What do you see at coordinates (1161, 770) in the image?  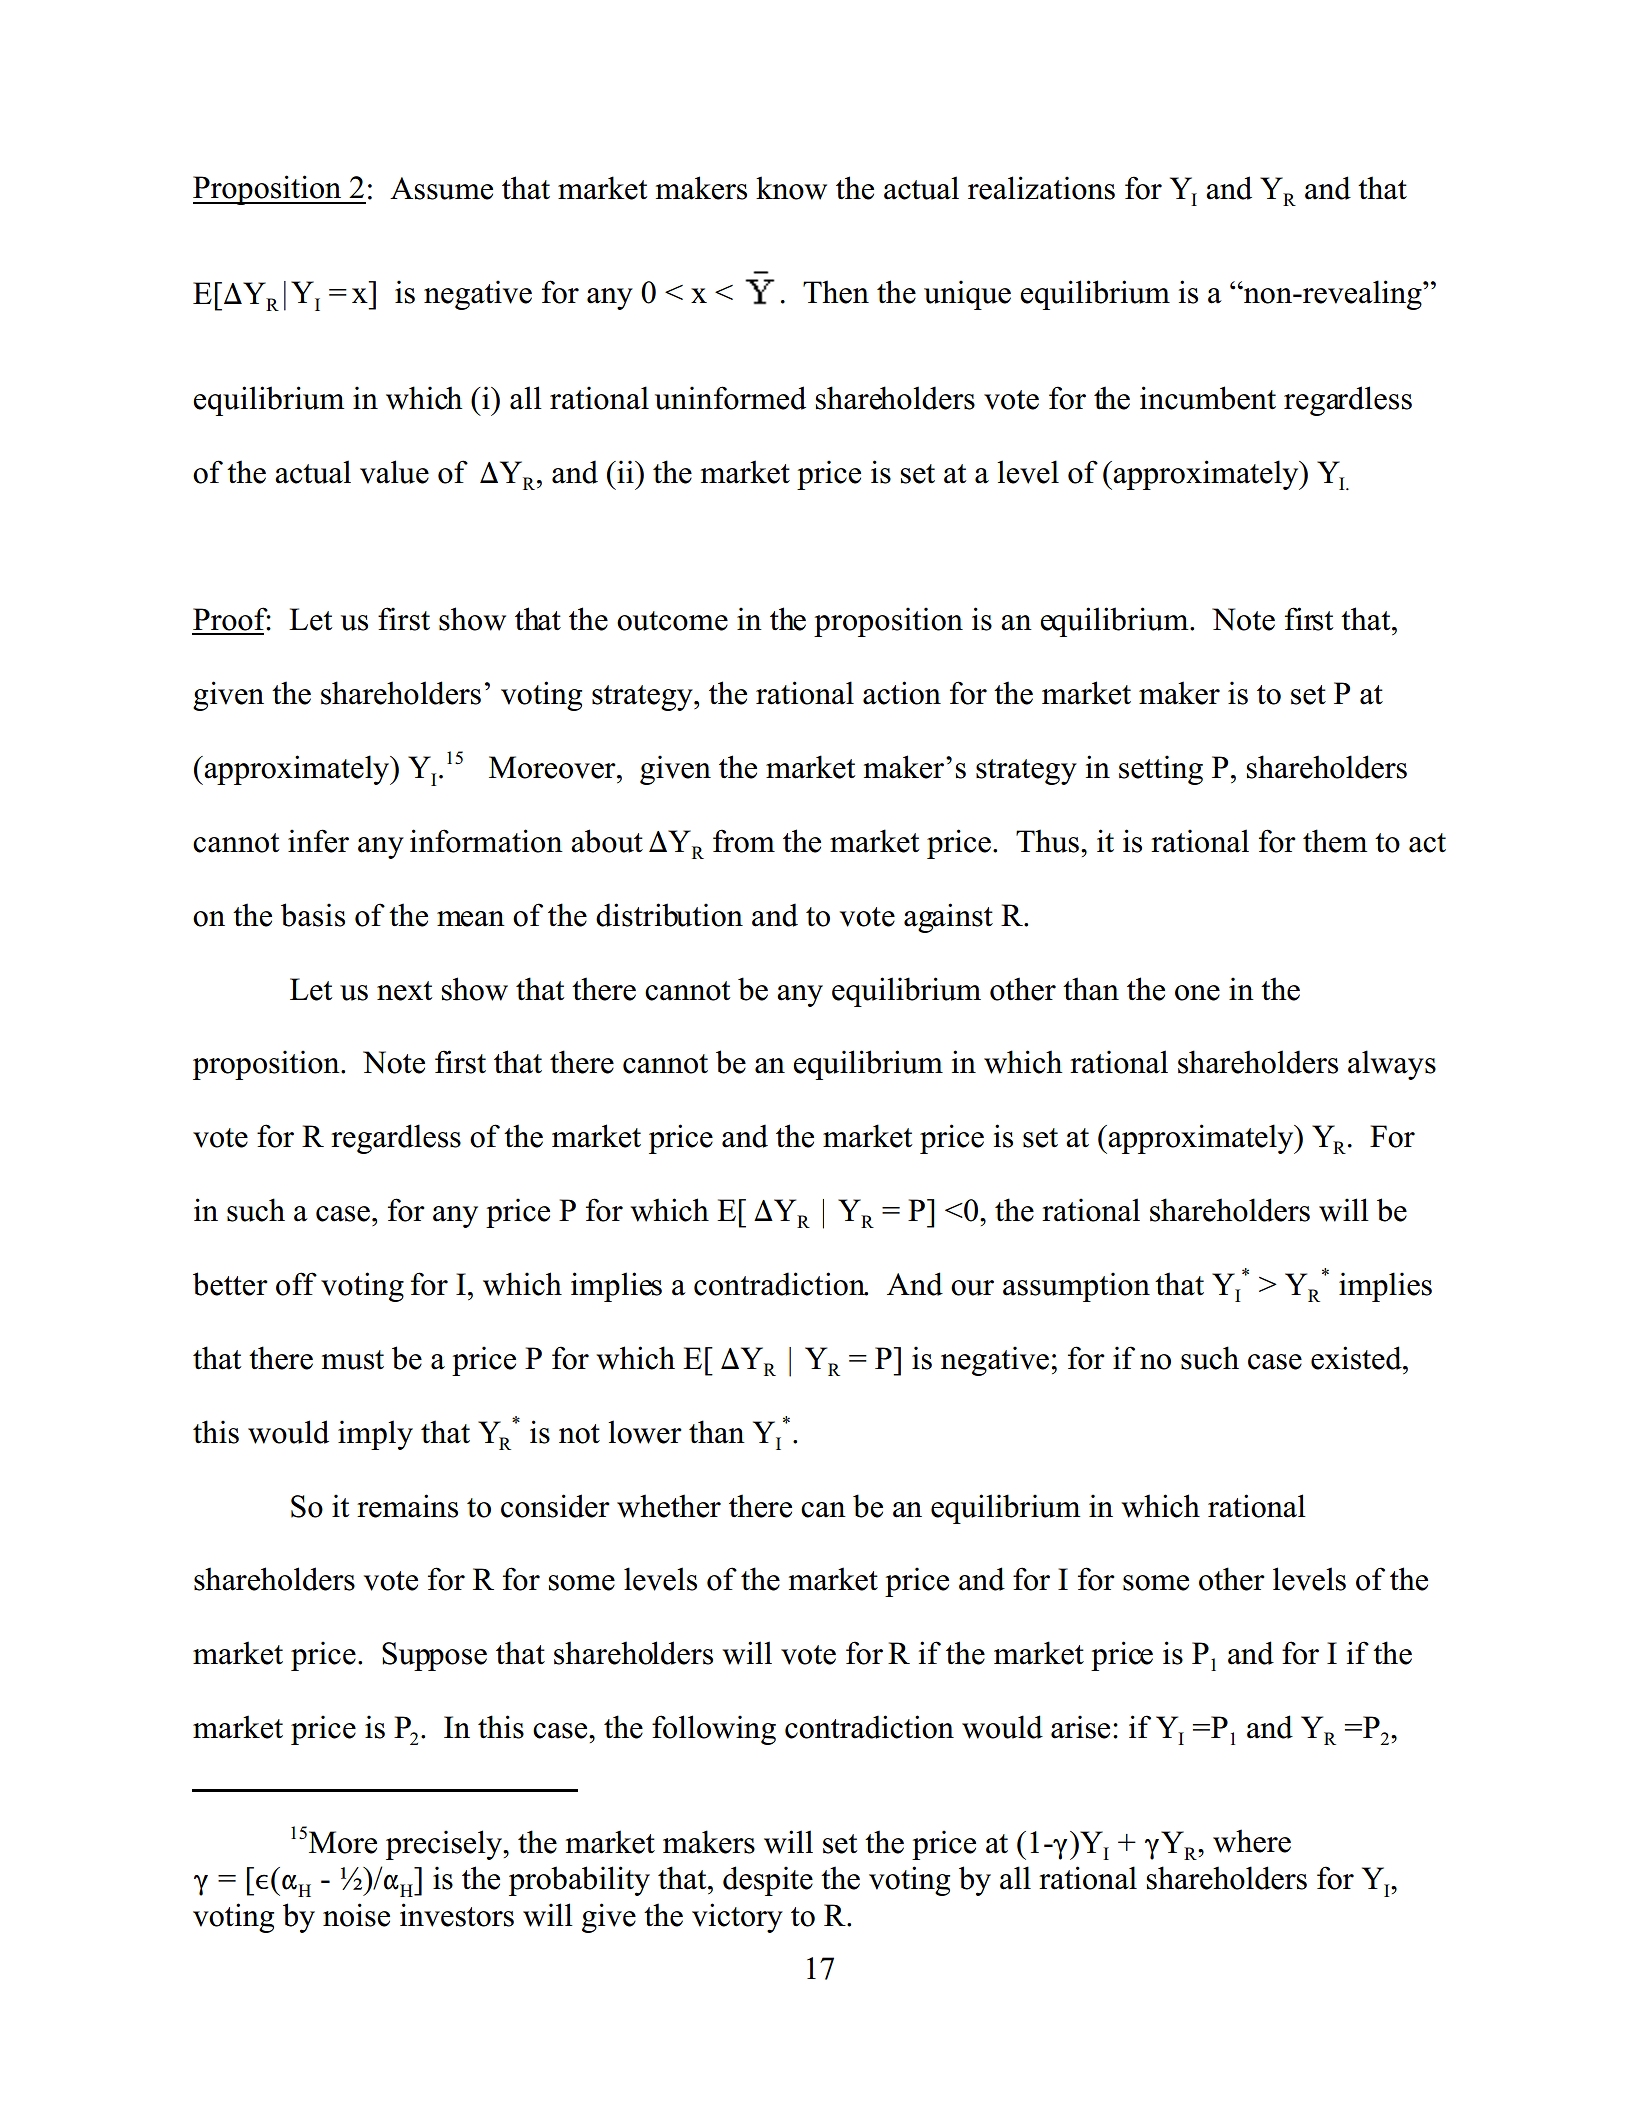 I see `setting` at bounding box center [1161, 770].
